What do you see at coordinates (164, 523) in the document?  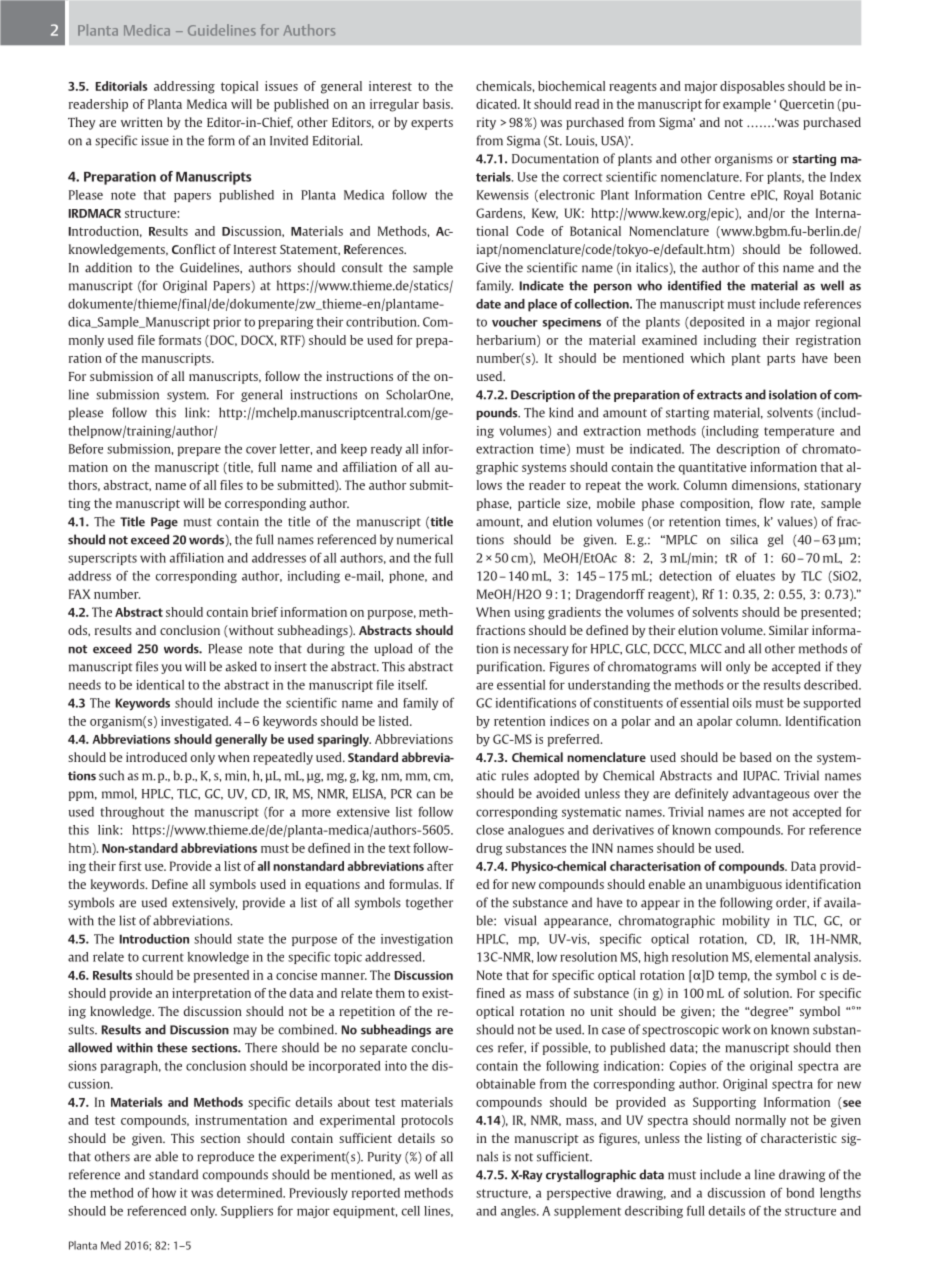 I see `Page` at bounding box center [164, 523].
